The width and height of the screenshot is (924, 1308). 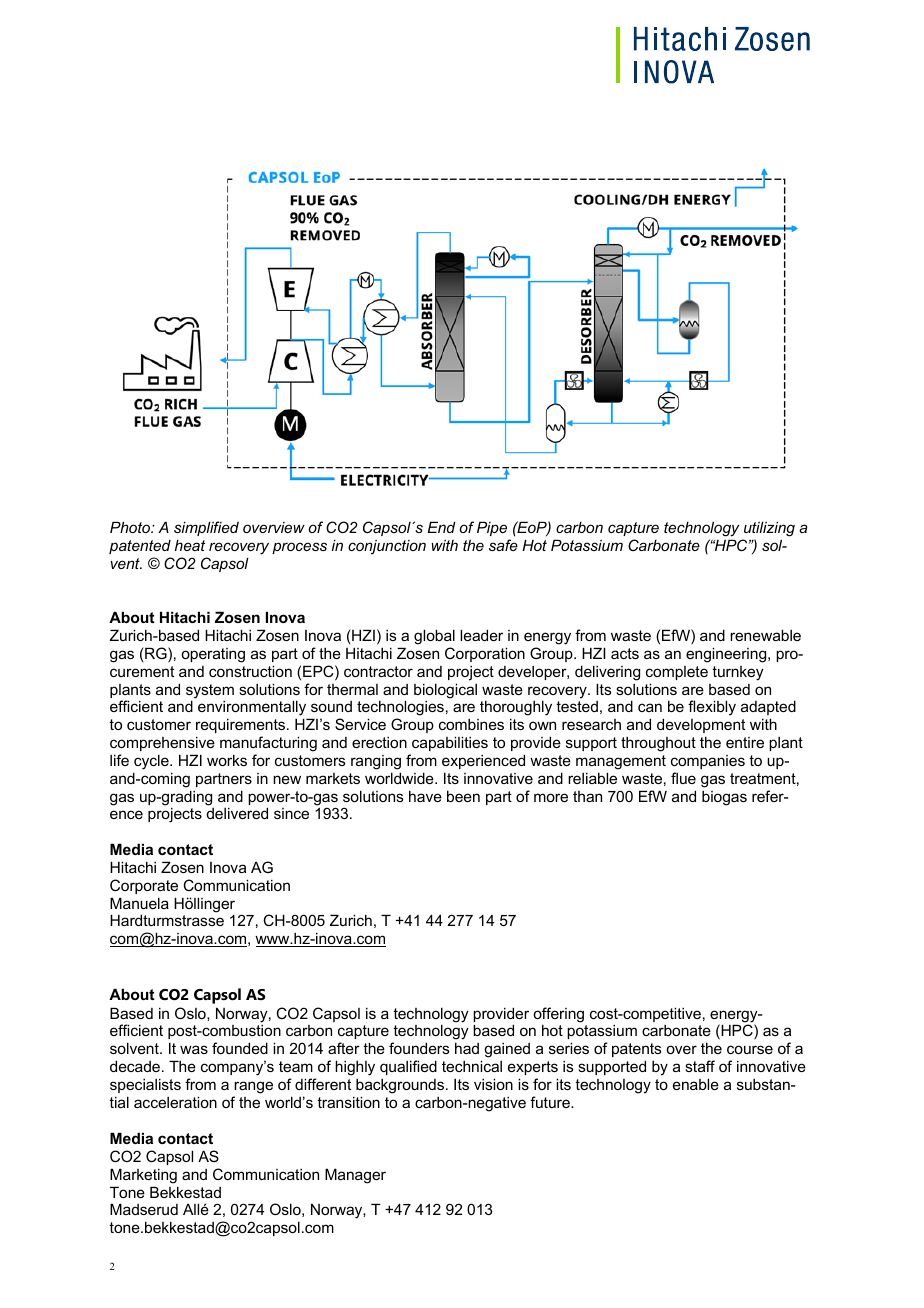 I want to click on End, so click(x=441, y=527).
